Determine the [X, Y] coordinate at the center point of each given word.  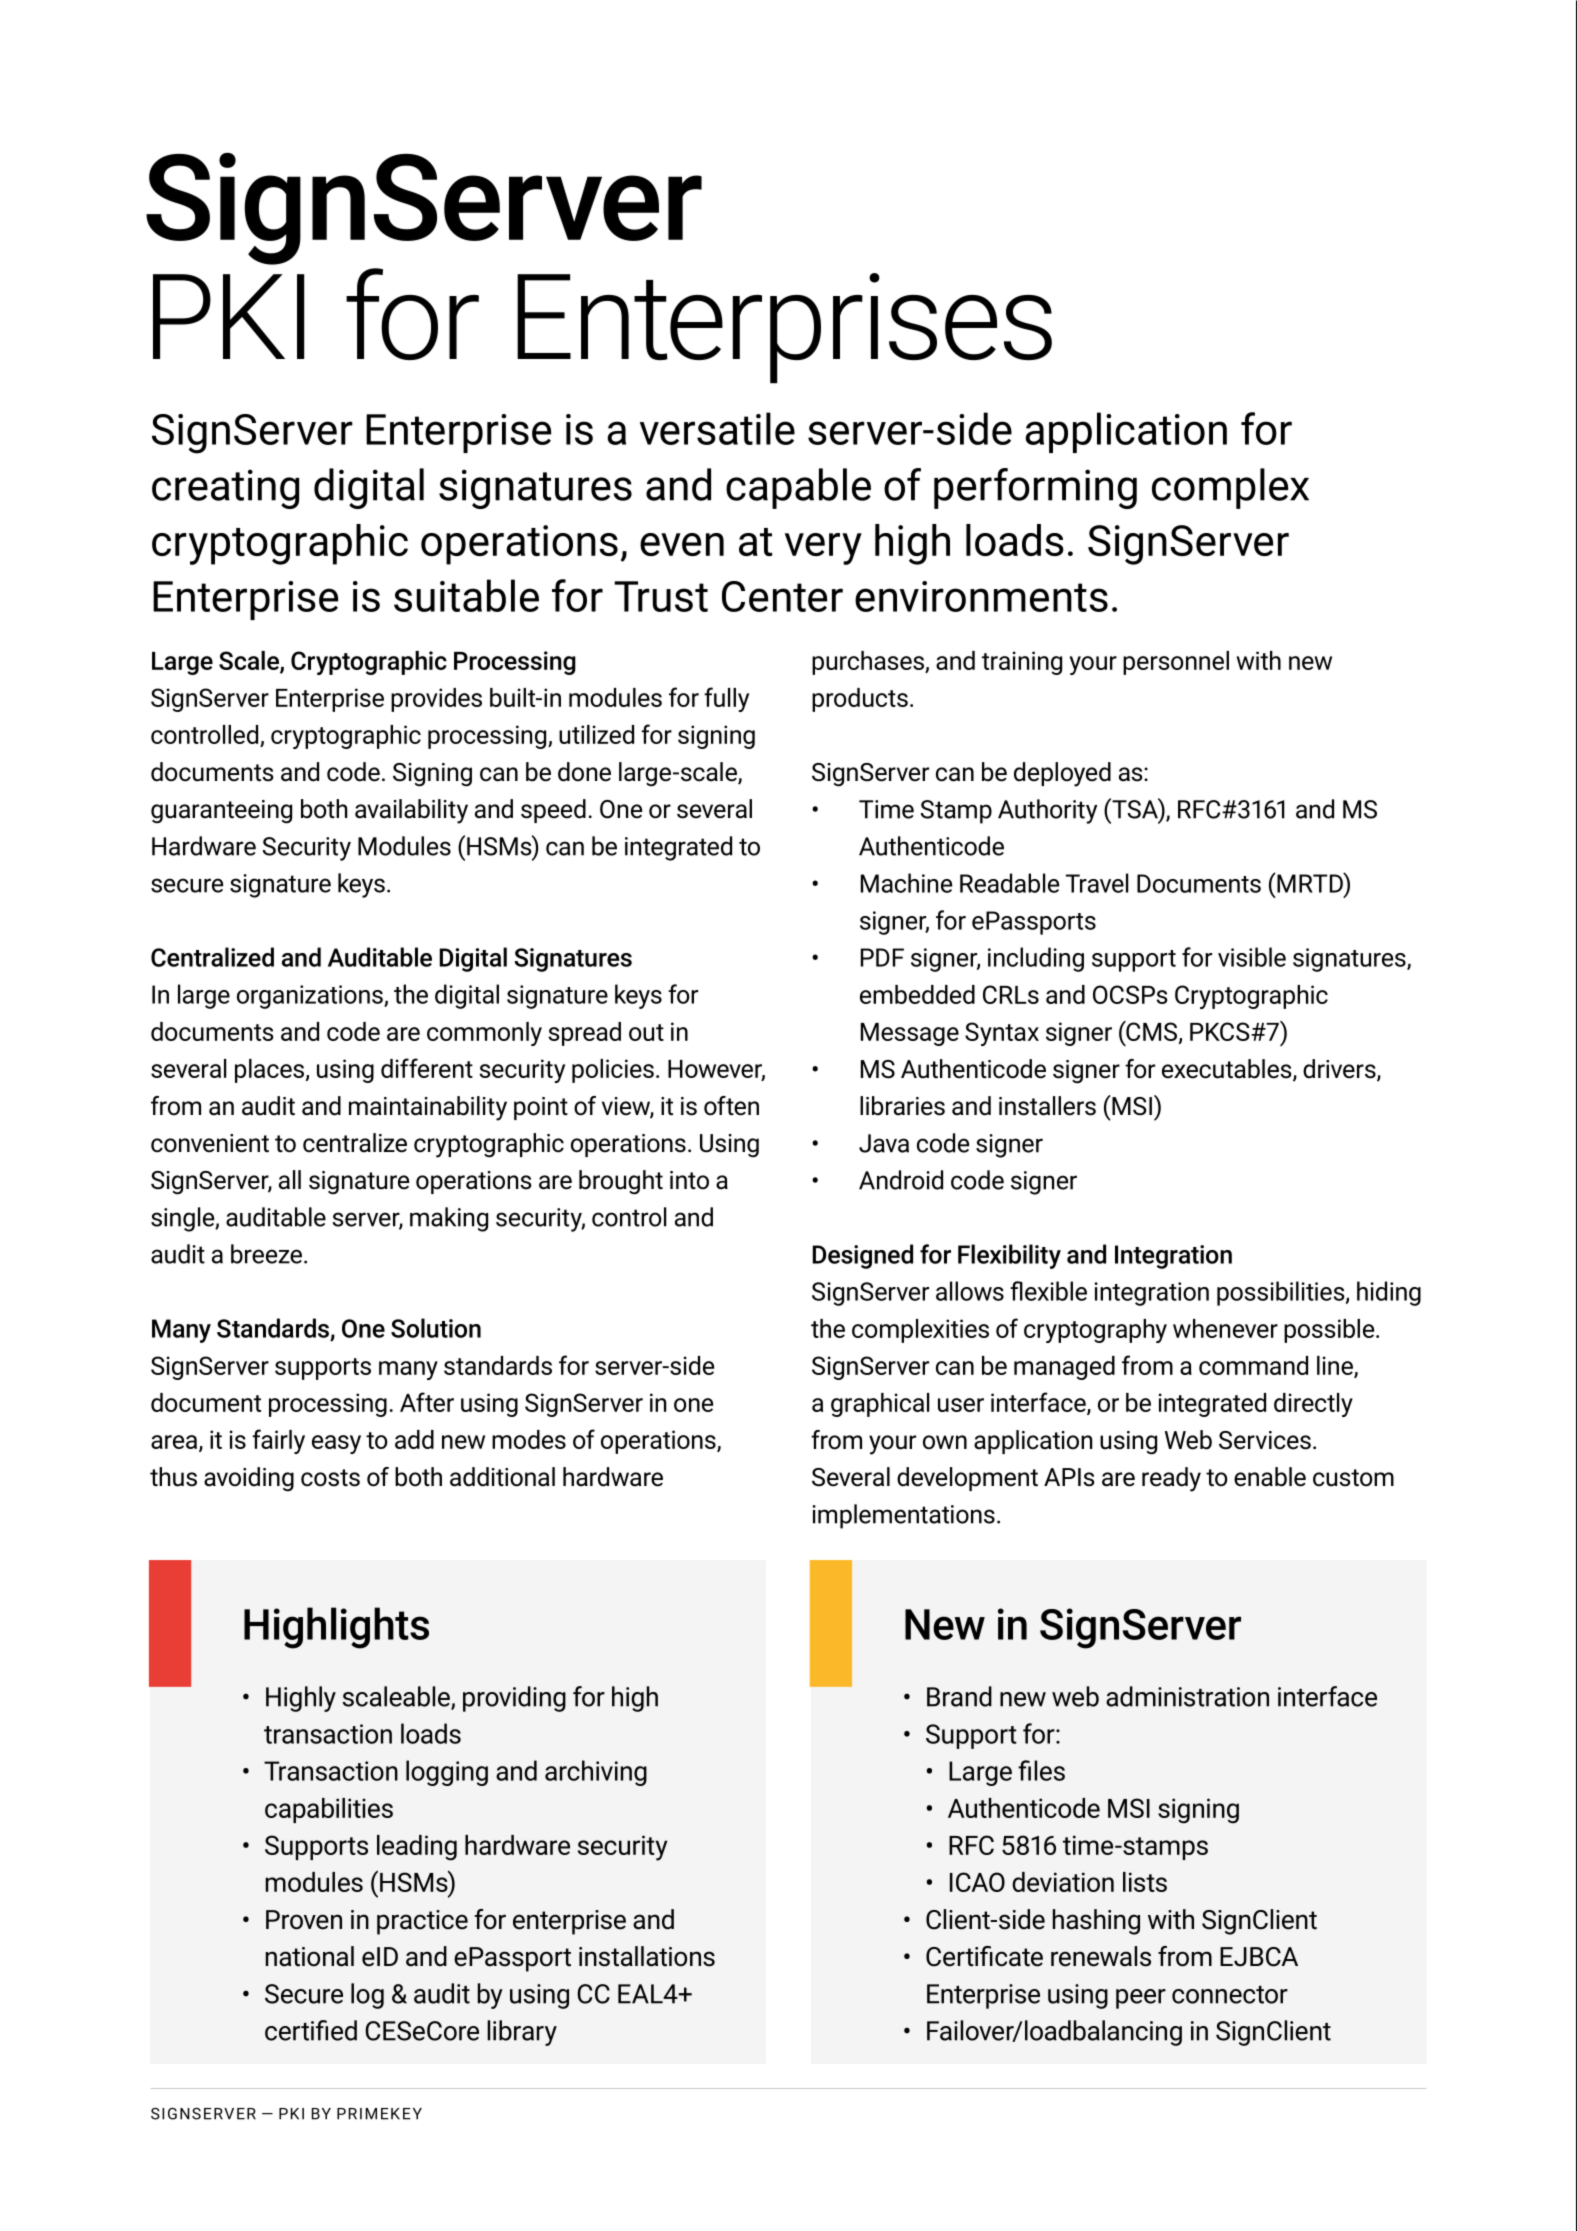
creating [225, 489]
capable [798, 488]
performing [1035, 488]
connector [1230, 1995]
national [310, 1956]
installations [647, 1956]
